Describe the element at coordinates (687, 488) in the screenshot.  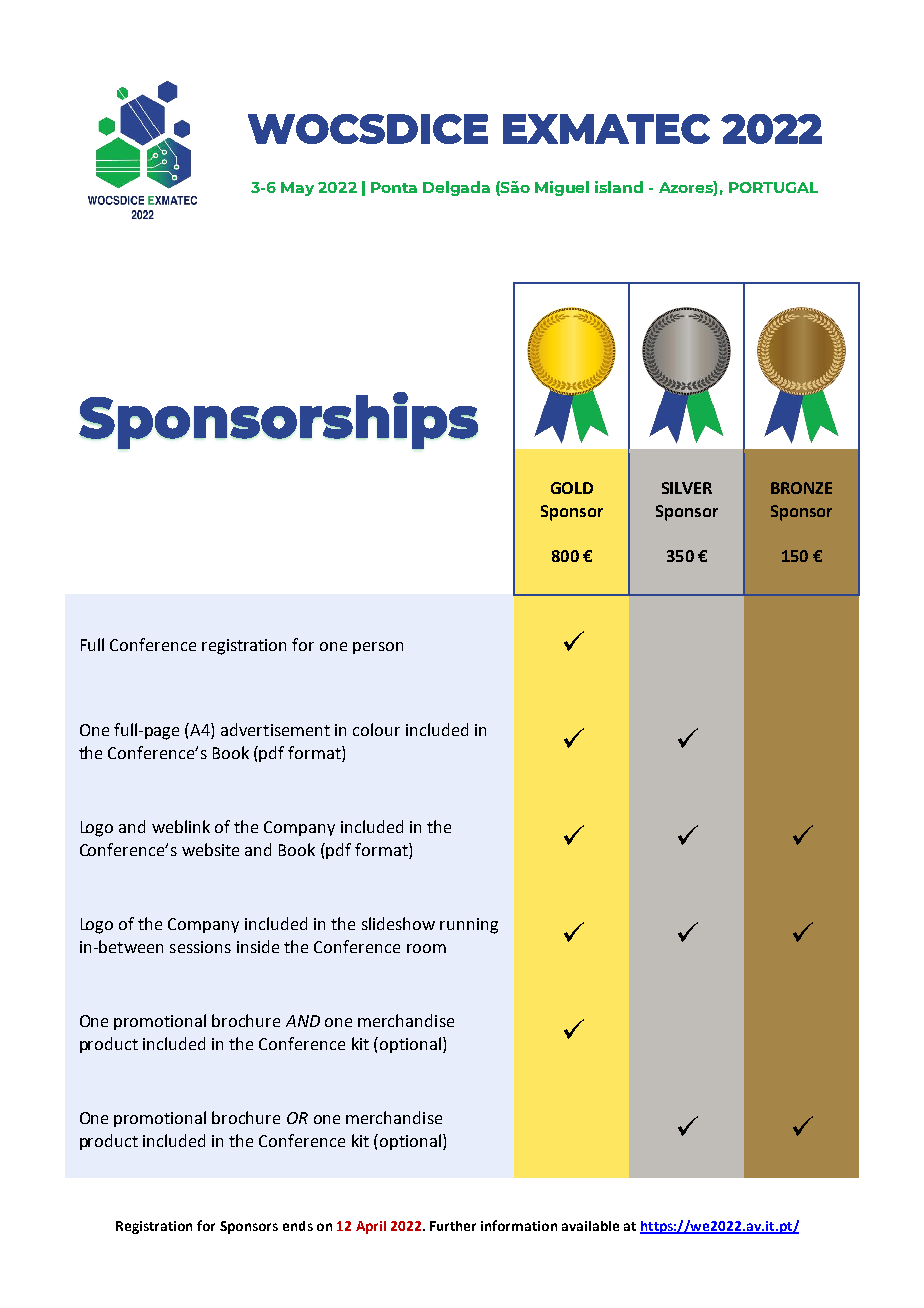
I see `SILVER` at that location.
